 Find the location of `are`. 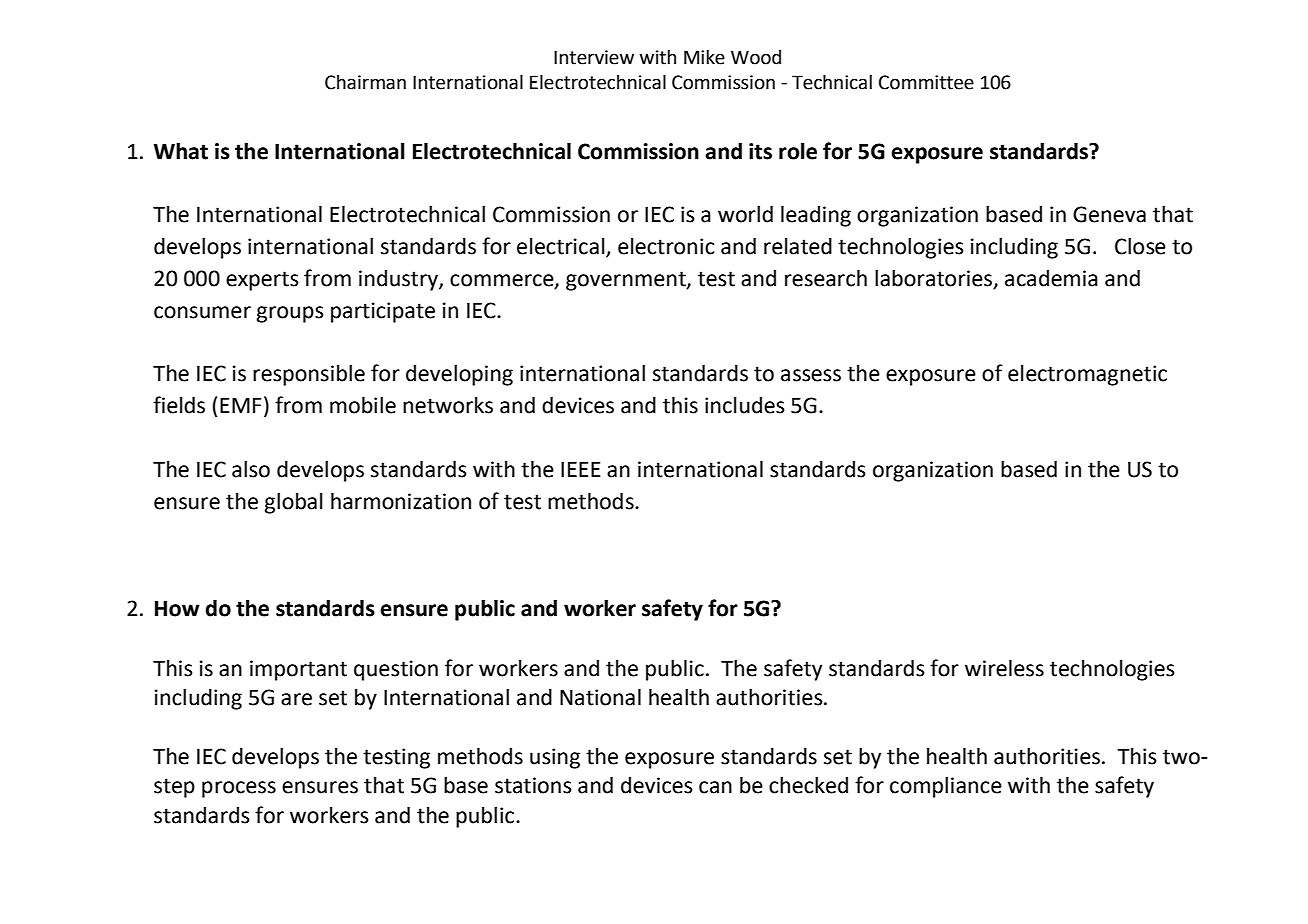

are is located at coordinates (296, 699).
